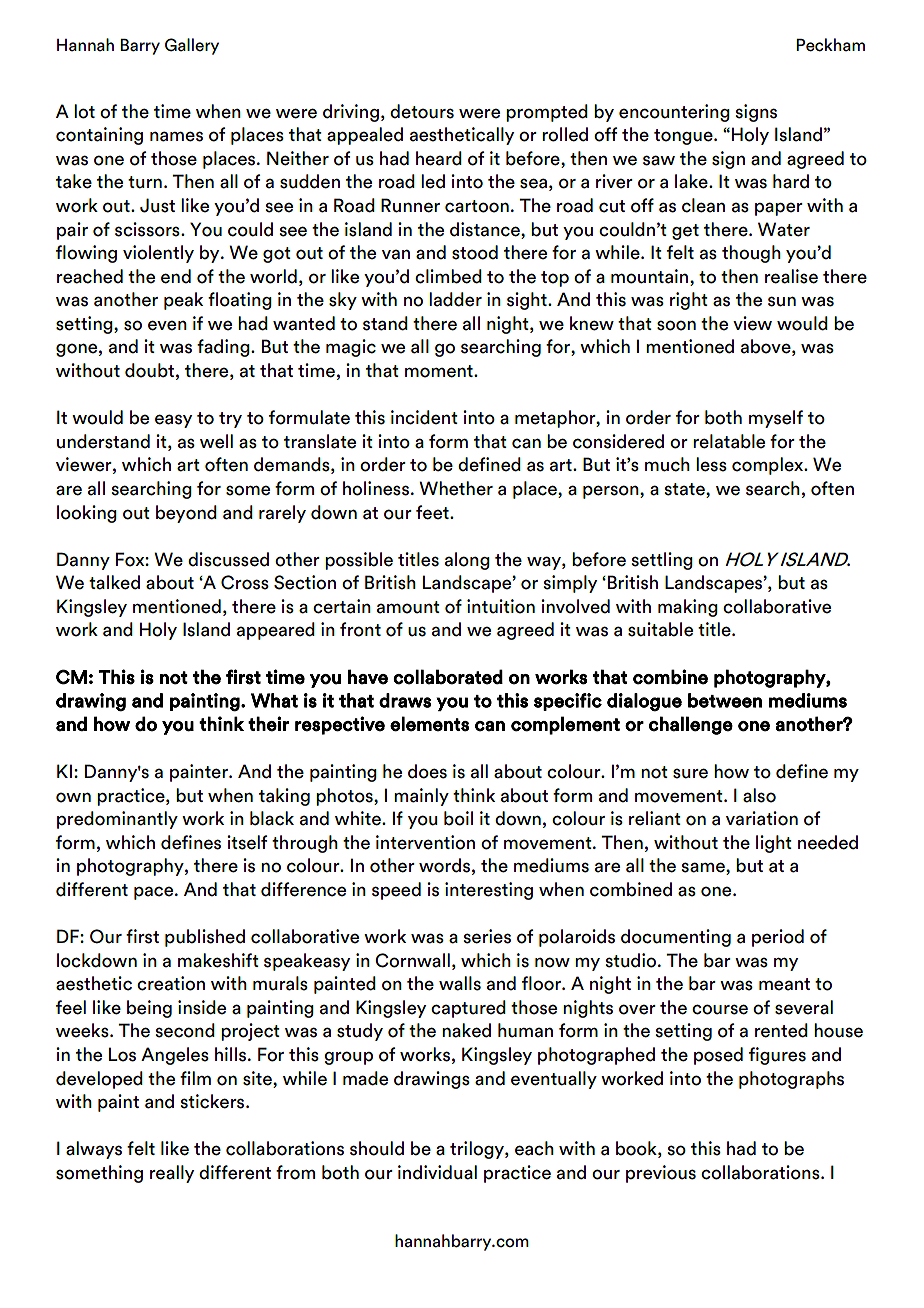 The width and height of the page is (924, 1308). What do you see at coordinates (688, 608) in the page?
I see `making` at bounding box center [688, 608].
